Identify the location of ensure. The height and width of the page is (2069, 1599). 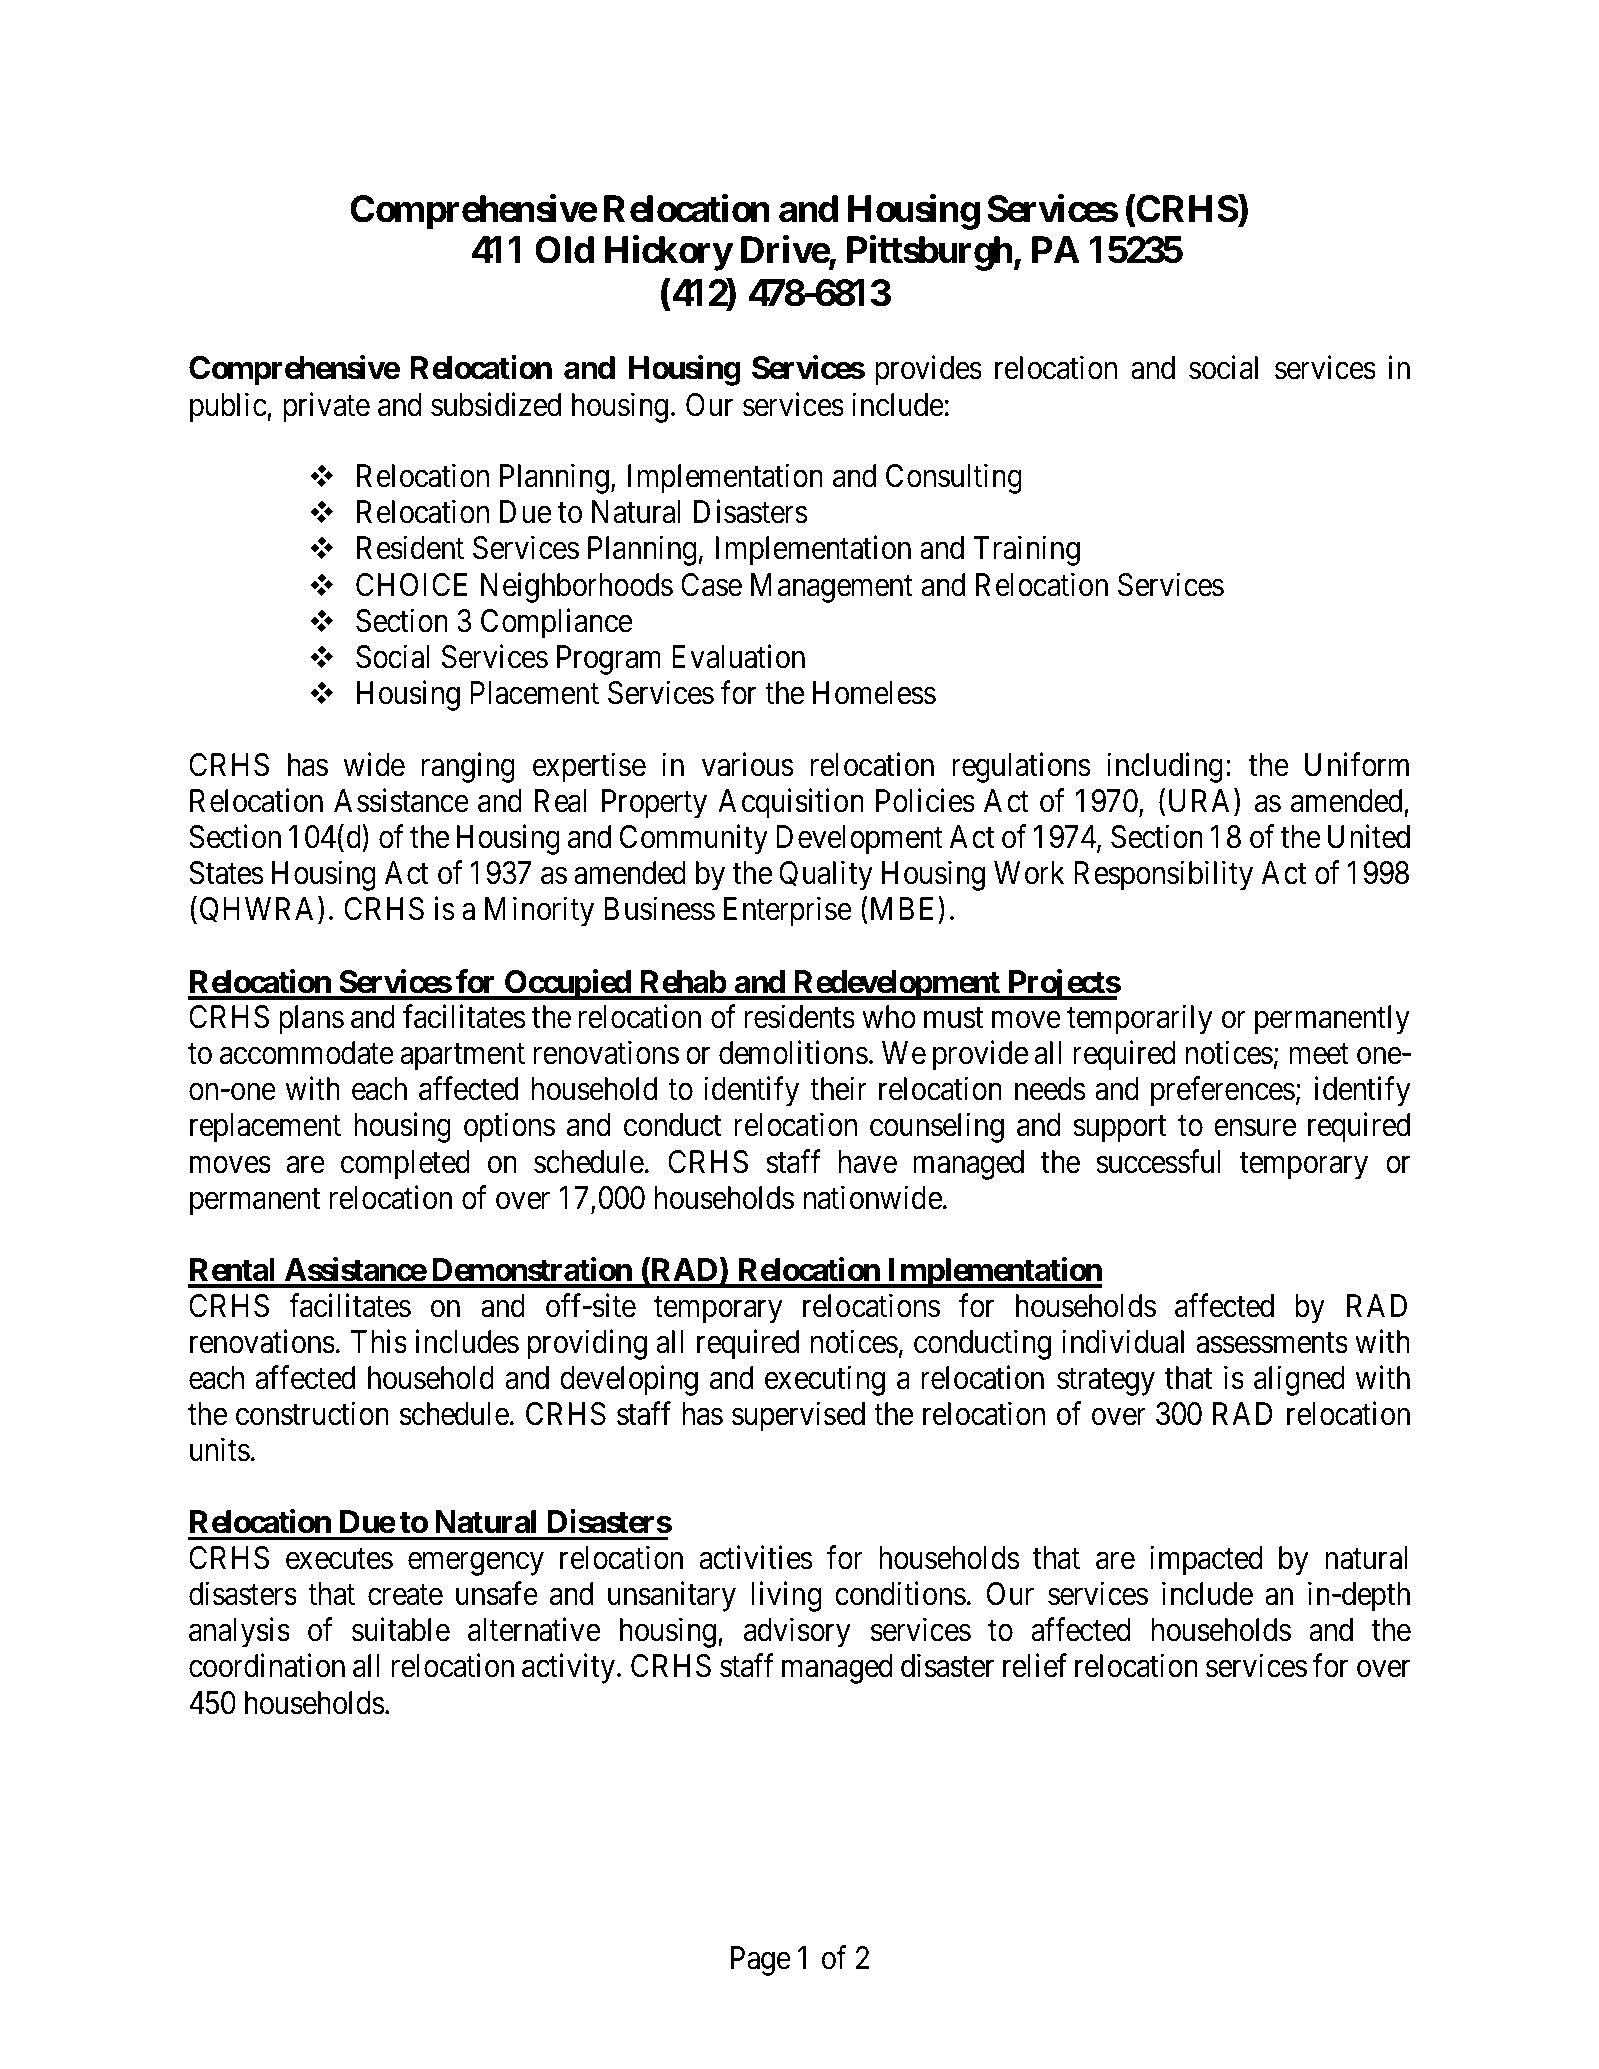
(1255, 1128).
